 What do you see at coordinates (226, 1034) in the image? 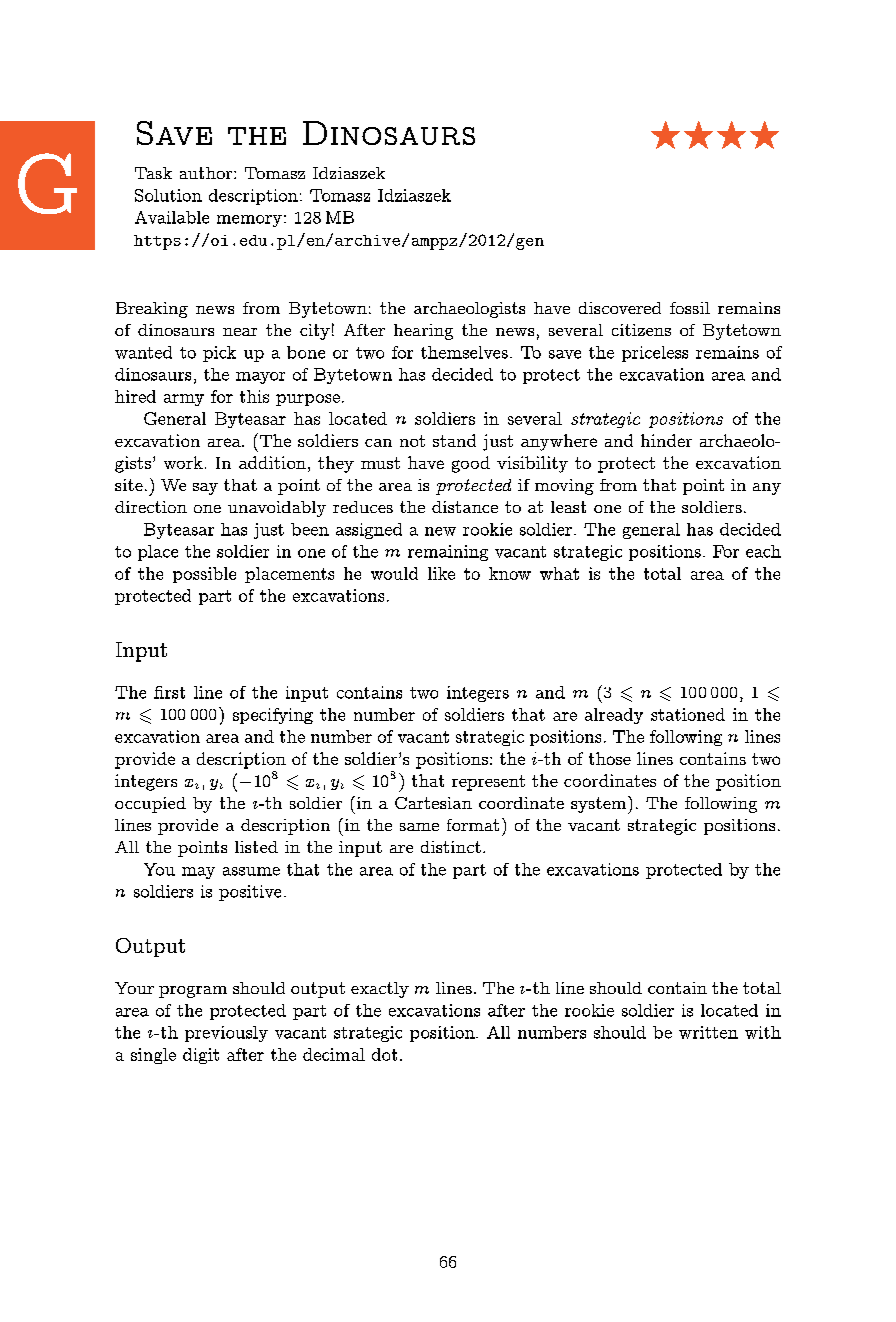
I see `previously` at bounding box center [226, 1034].
